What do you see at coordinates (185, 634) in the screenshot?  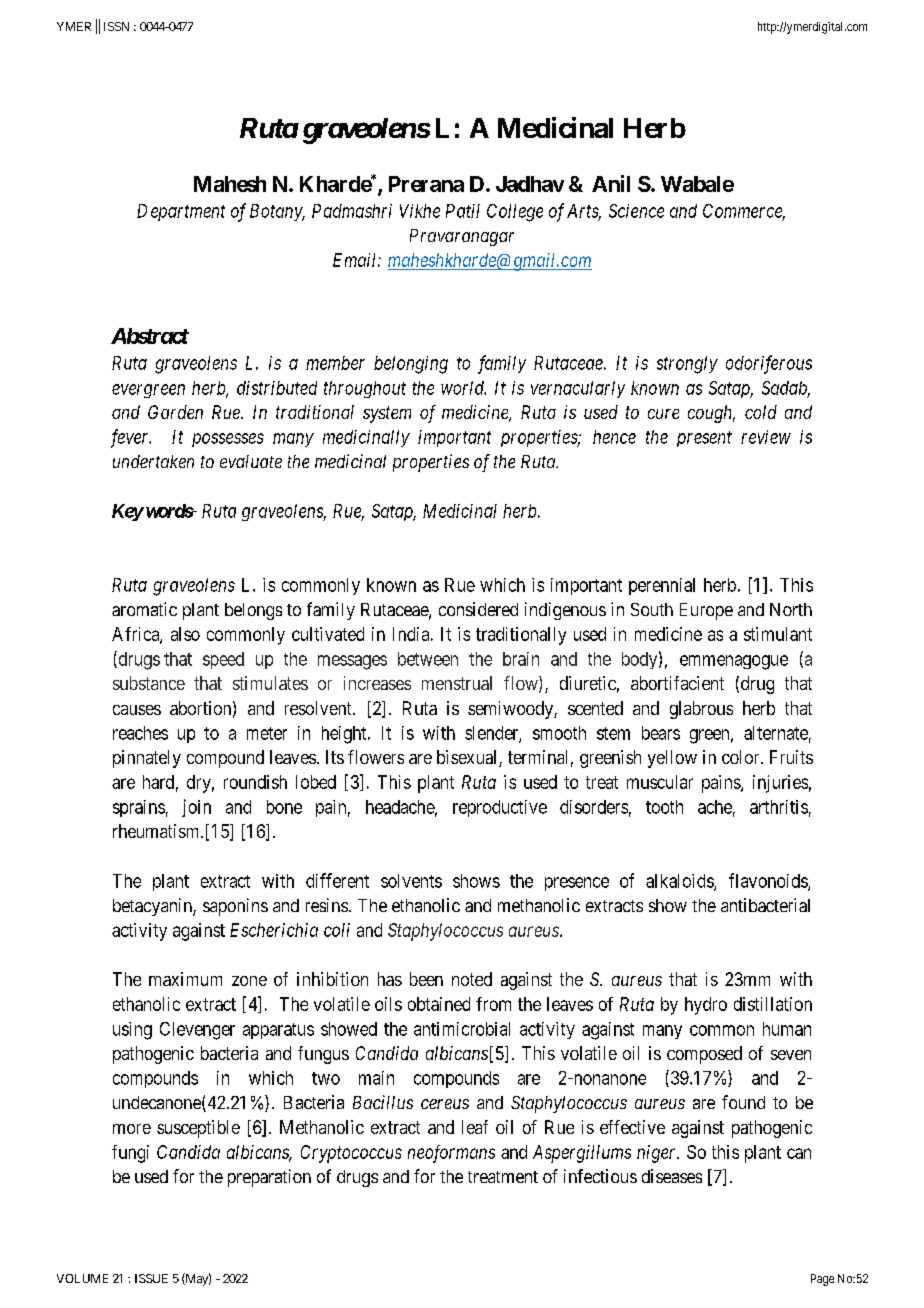 I see `also` at bounding box center [185, 634].
